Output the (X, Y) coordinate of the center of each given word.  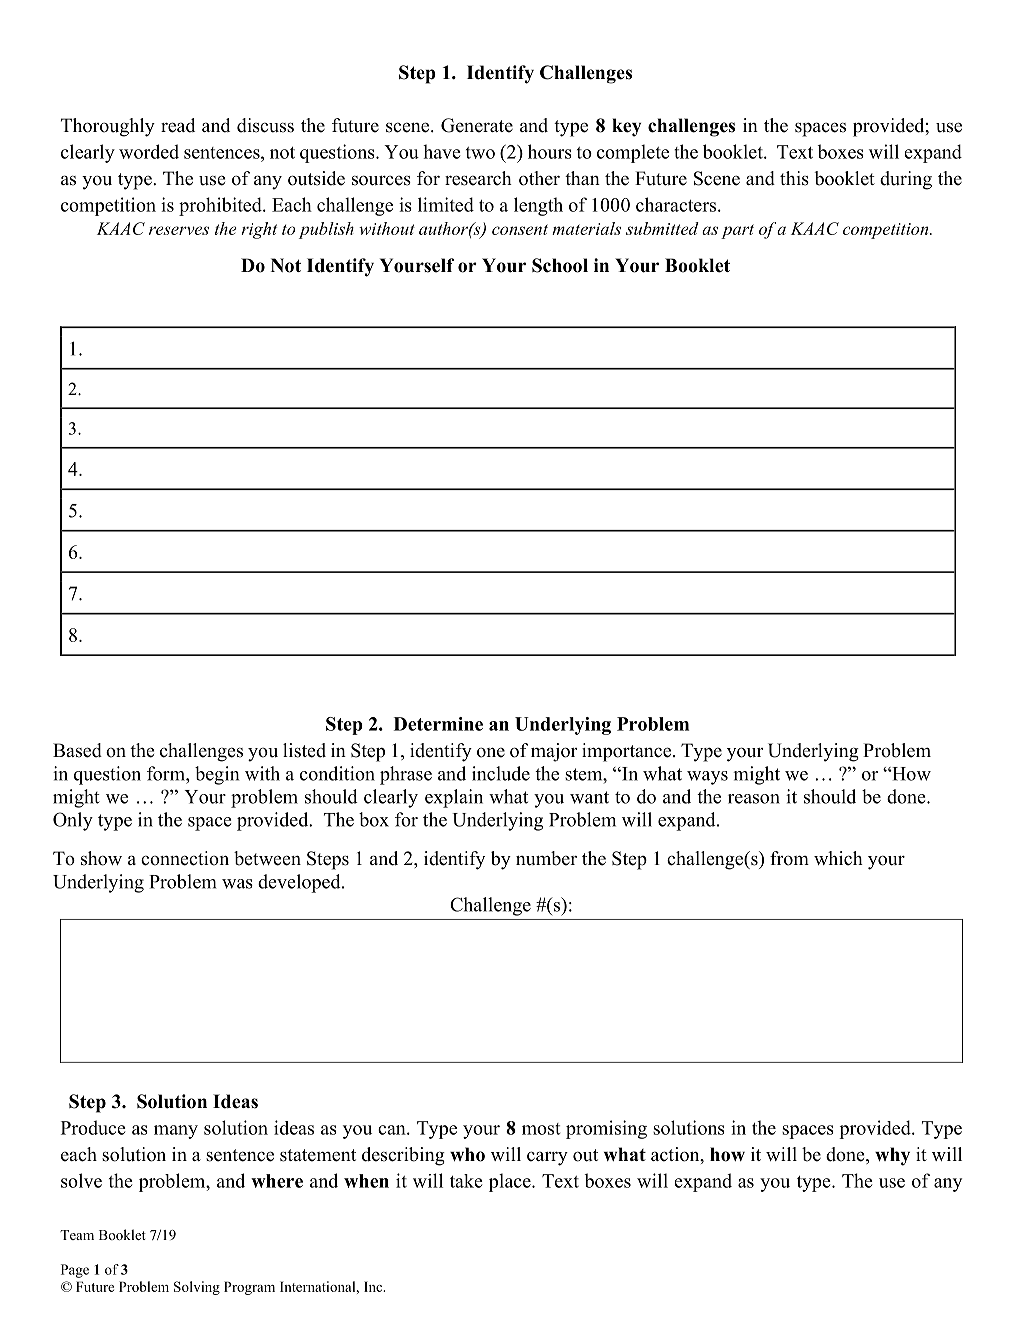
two (480, 153)
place (511, 1182)
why (892, 1156)
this (794, 178)
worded (149, 151)
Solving (197, 1288)
